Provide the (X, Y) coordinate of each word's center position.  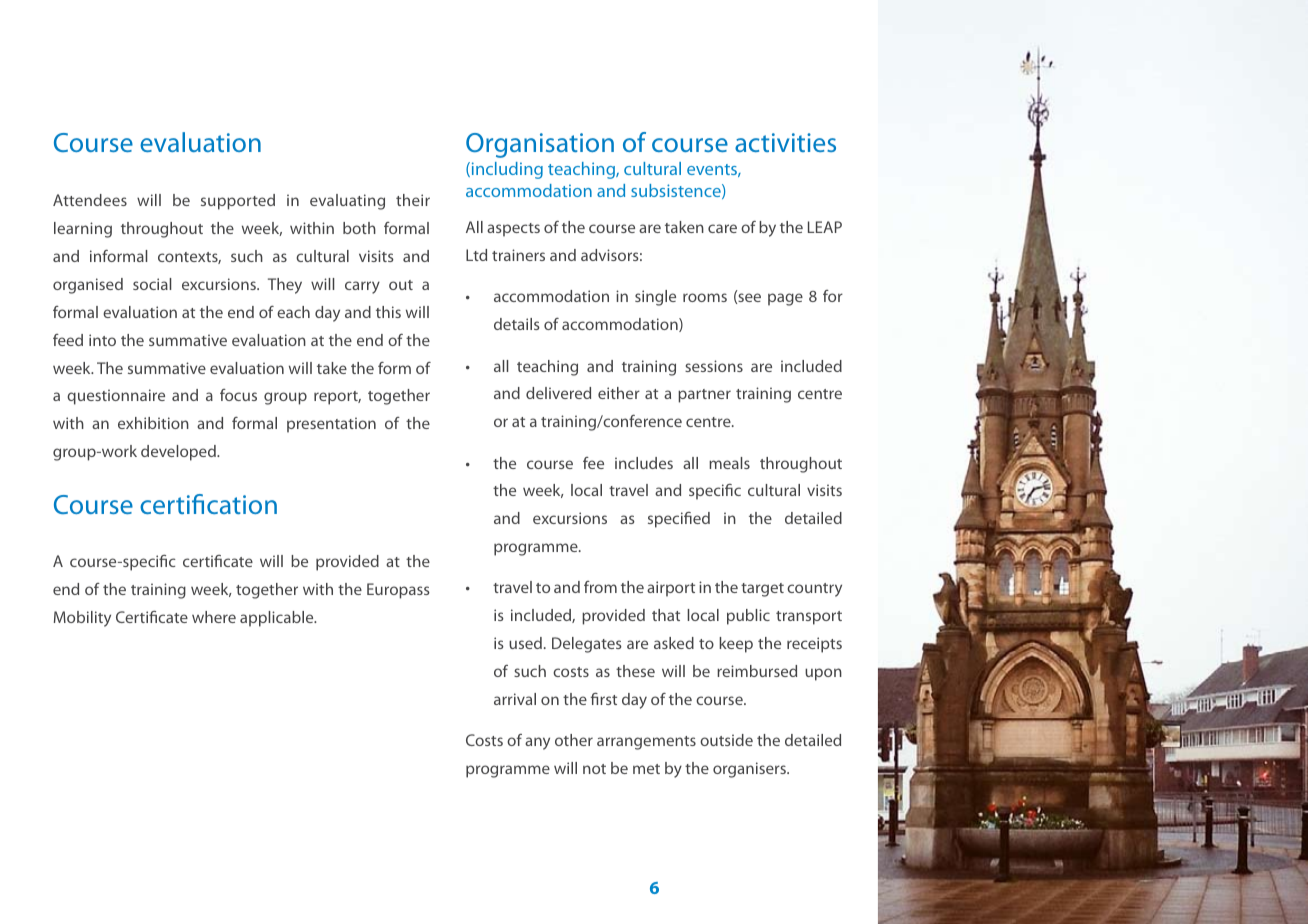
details (517, 324)
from (600, 587)
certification (208, 504)
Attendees (90, 200)
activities (785, 142)
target (762, 590)
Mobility (82, 619)
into (102, 340)
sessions (714, 366)
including (506, 170)
